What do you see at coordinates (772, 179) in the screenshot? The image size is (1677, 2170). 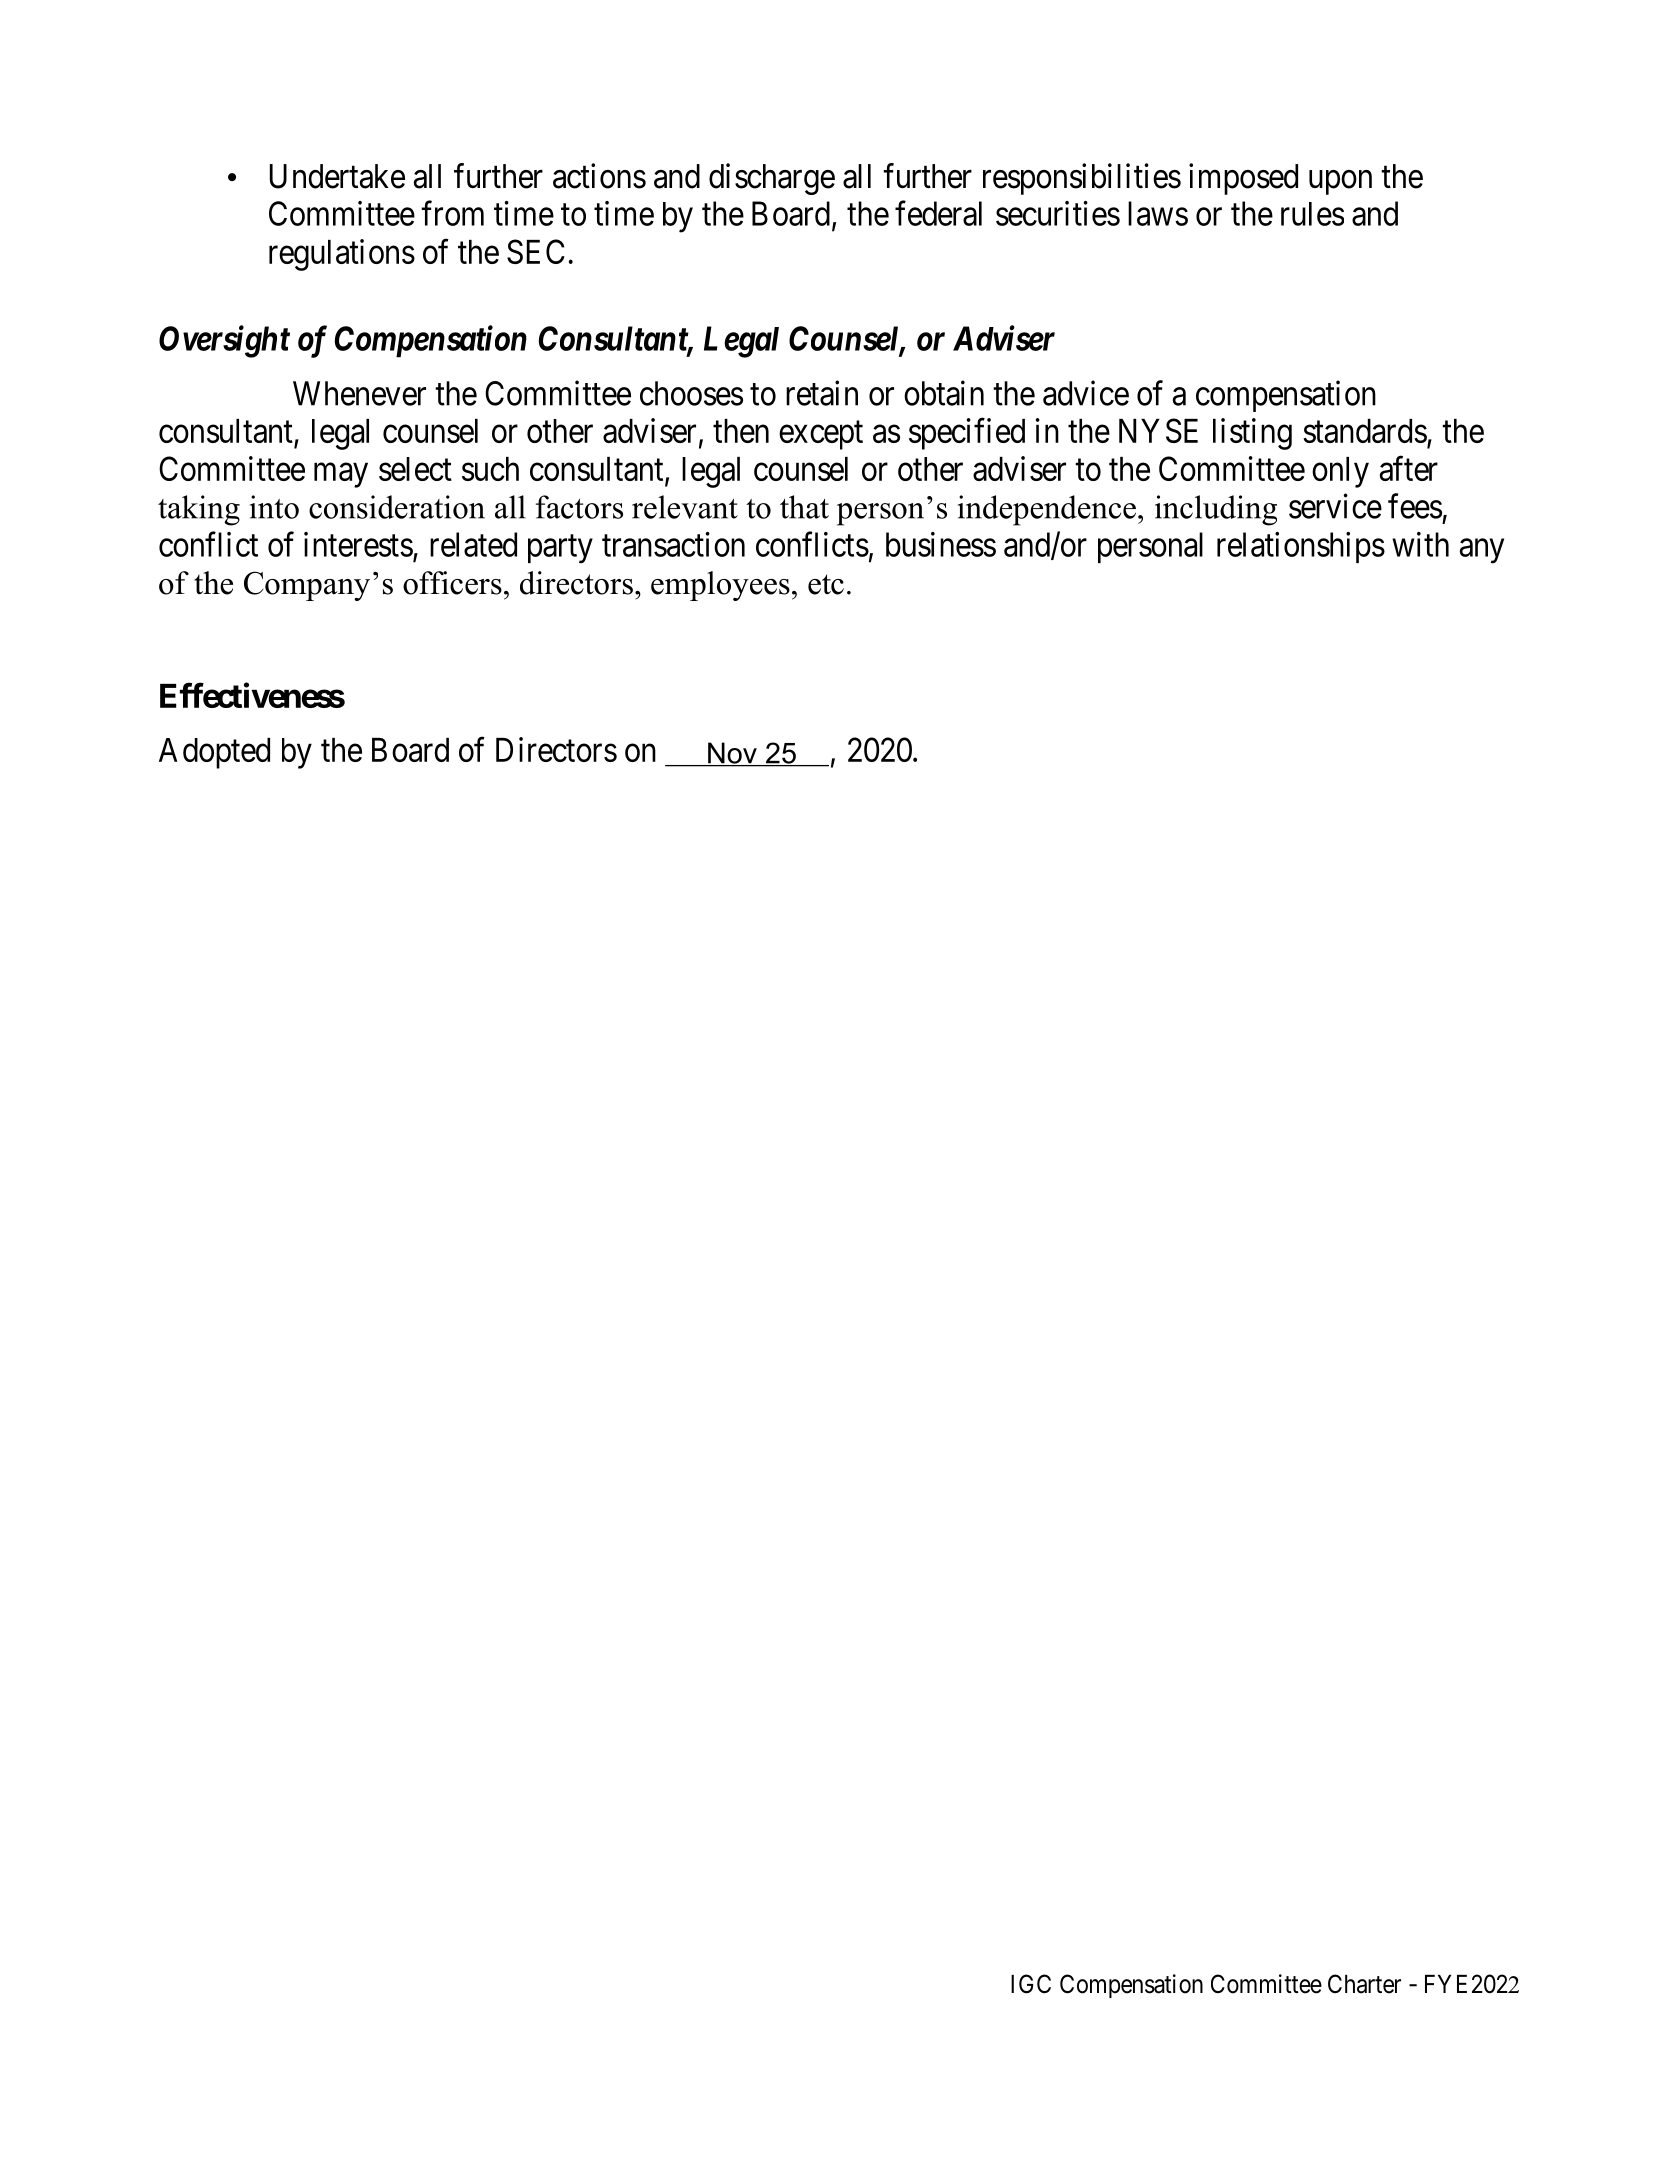 I see `discharge` at bounding box center [772, 179].
